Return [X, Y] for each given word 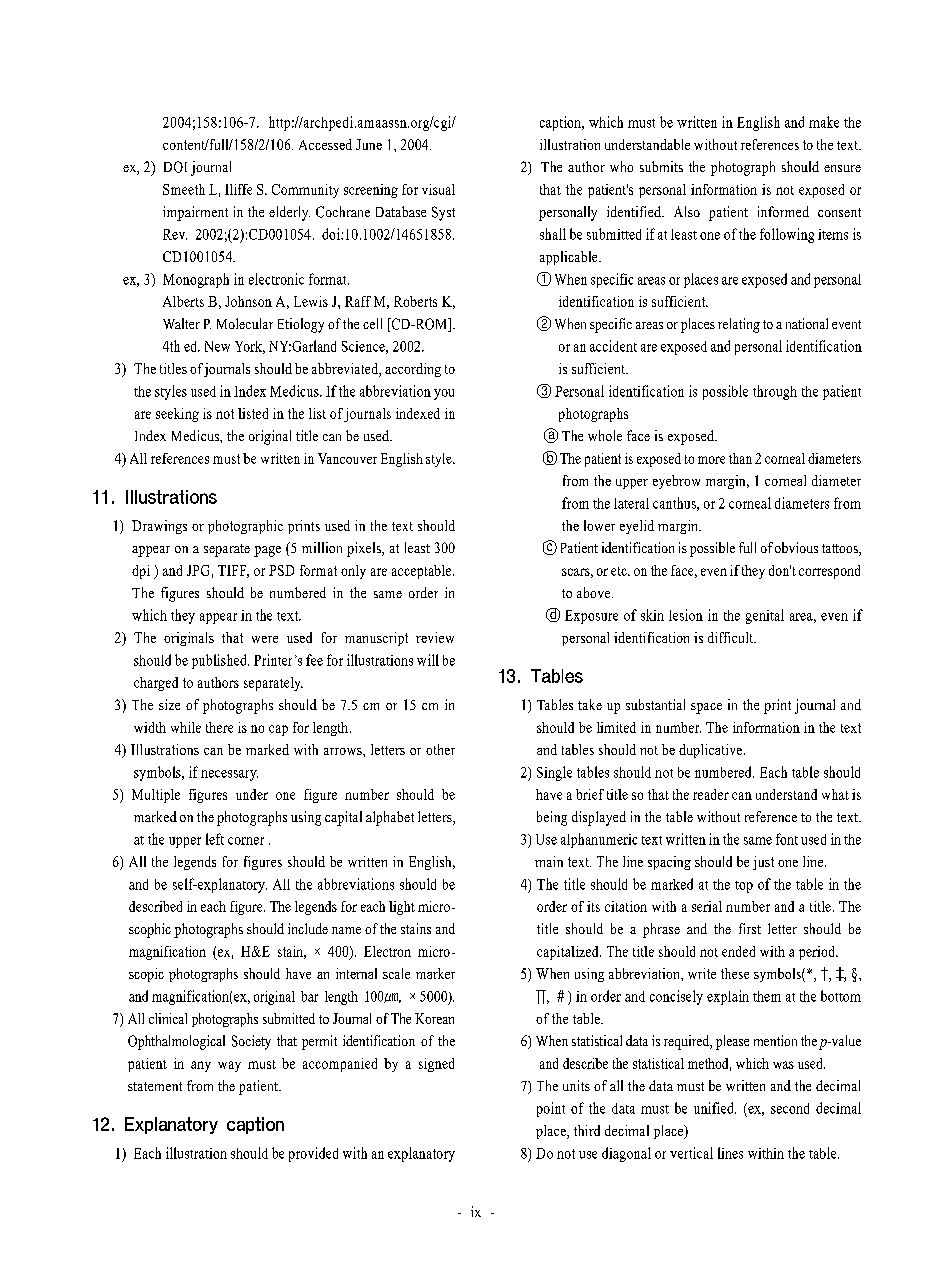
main [549, 861]
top [744, 887]
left [215, 839]
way [229, 1066]
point [551, 1109]
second [790, 1108]
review [435, 637]
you [444, 394]
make [824, 122]
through [775, 392]
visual [438, 189]
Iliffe [238, 189]
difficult [731, 637]
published [220, 661]
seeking [177, 415]
